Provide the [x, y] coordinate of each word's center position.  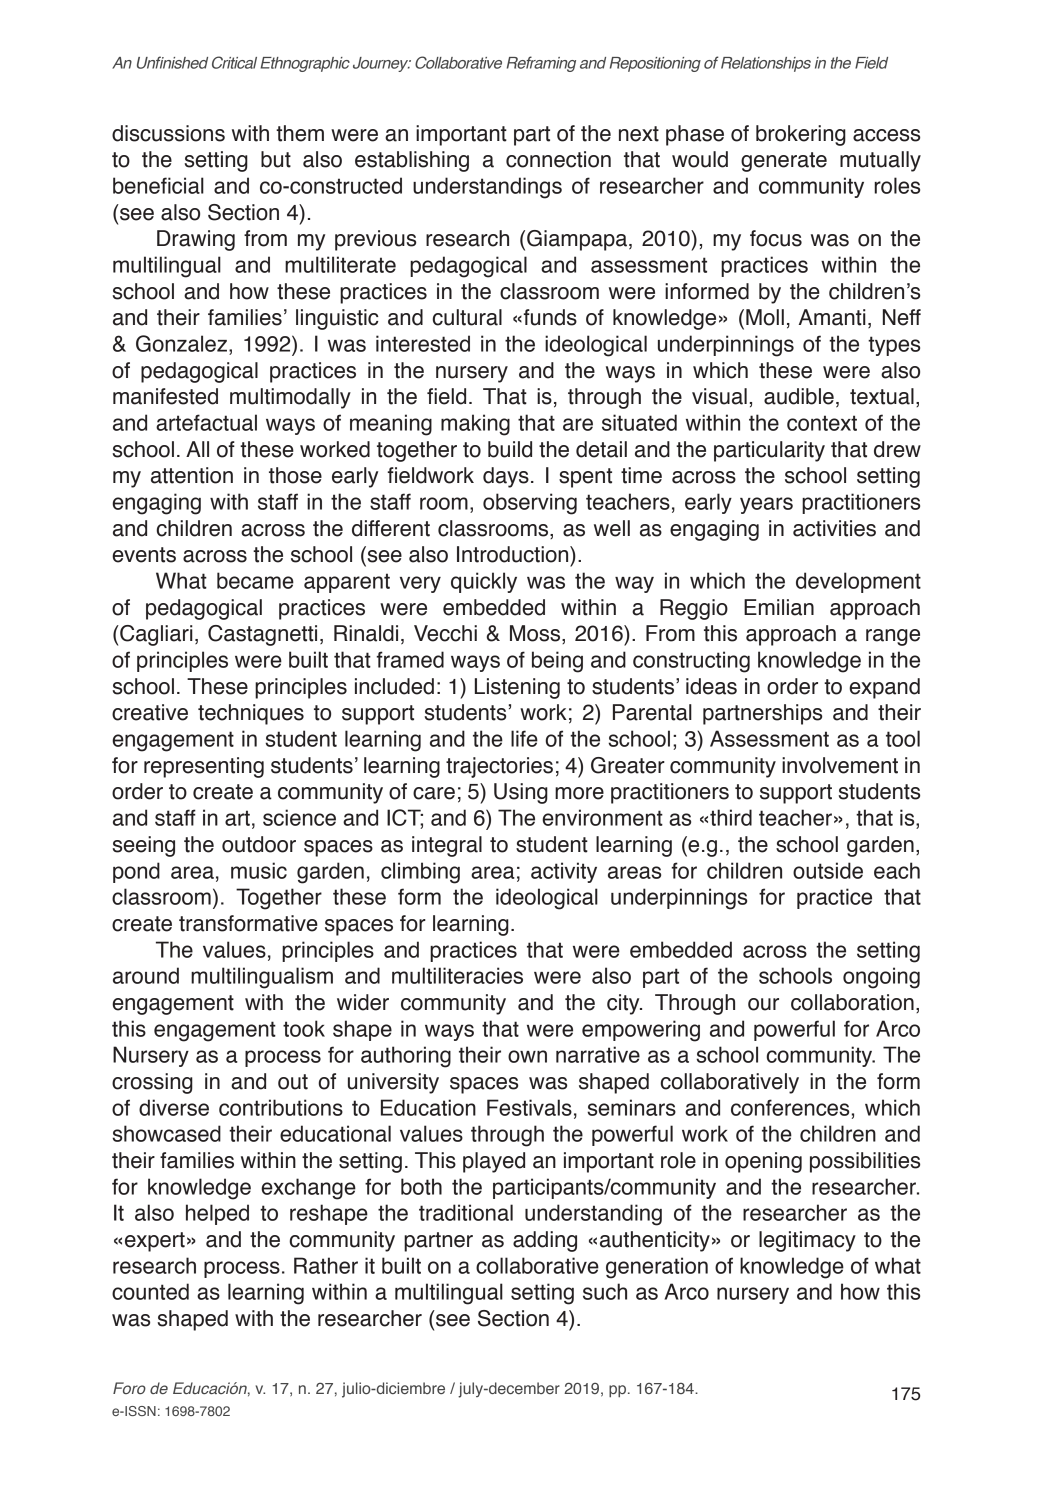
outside [828, 870]
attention [192, 475]
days [506, 477]
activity [564, 872]
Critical [234, 62]
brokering [801, 135]
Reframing [541, 64]
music [259, 870]
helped [217, 1214]
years [766, 505]
